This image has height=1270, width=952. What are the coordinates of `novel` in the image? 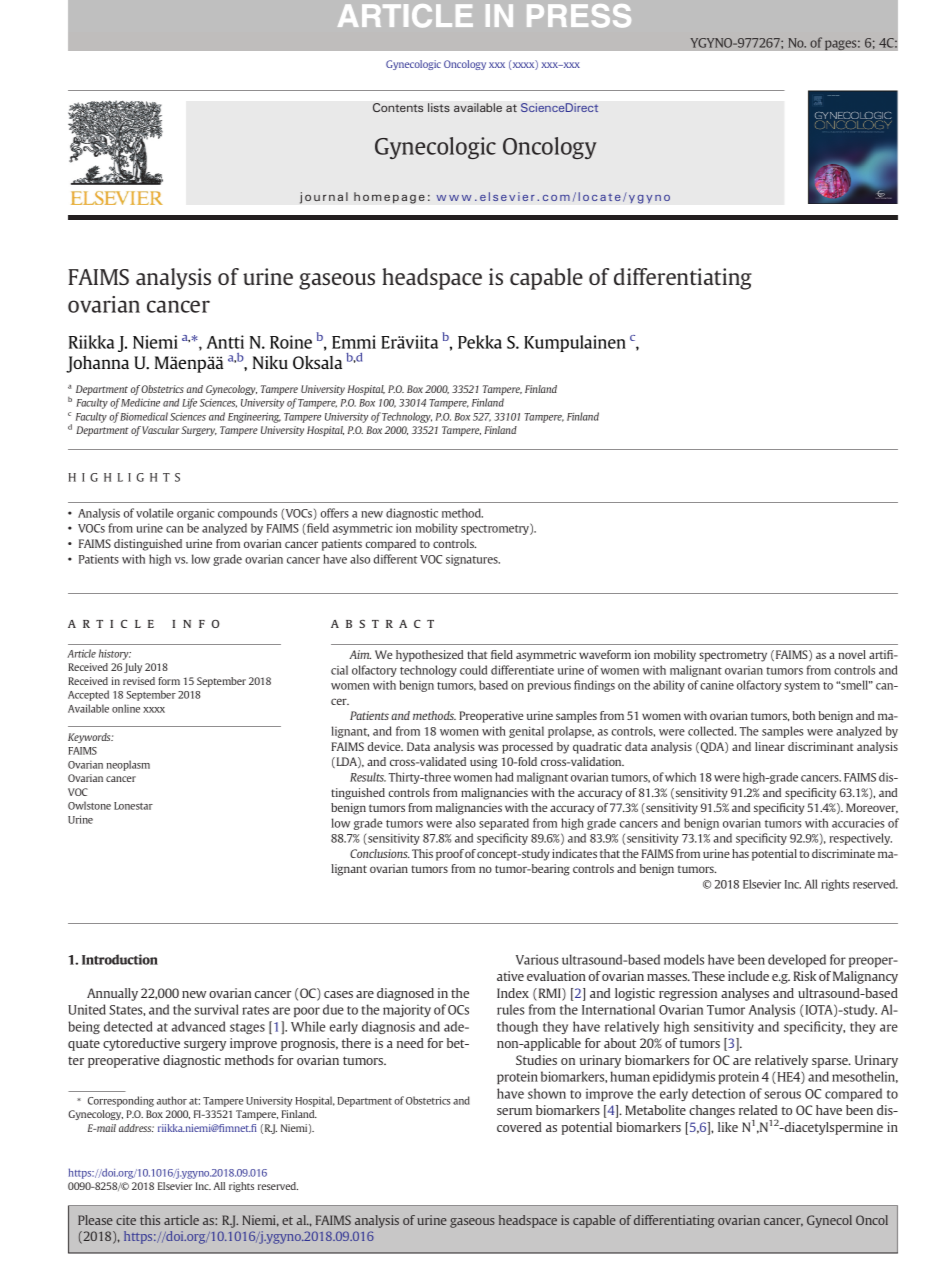 It's located at (852, 654).
